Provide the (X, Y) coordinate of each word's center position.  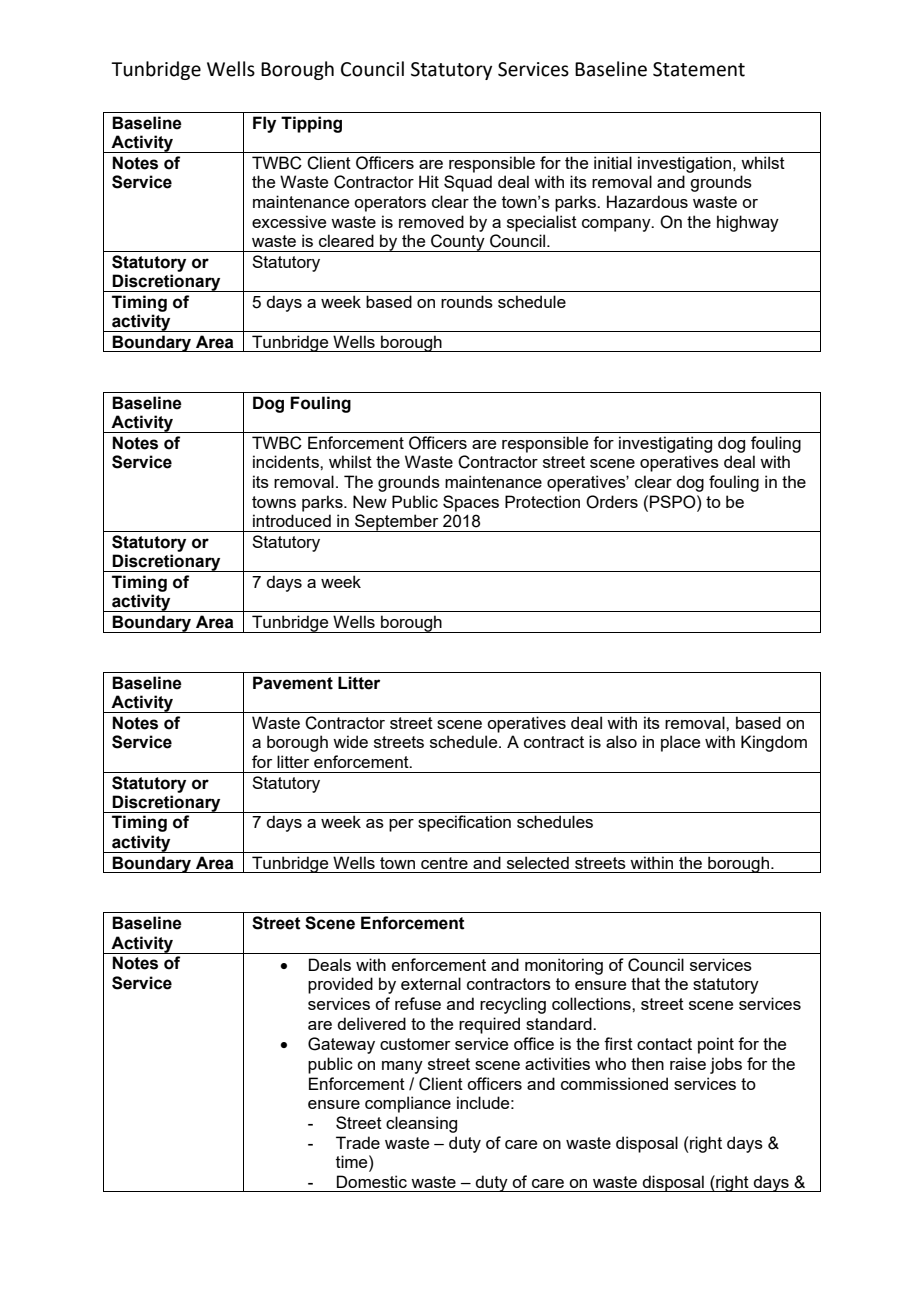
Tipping (311, 124)
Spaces (471, 503)
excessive (289, 221)
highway (748, 223)
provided (340, 985)
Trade (358, 1142)
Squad (468, 183)
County (458, 243)
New (370, 501)
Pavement (293, 683)
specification (464, 823)
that (645, 983)
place (680, 743)
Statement (699, 69)
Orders (612, 502)
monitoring (564, 966)
